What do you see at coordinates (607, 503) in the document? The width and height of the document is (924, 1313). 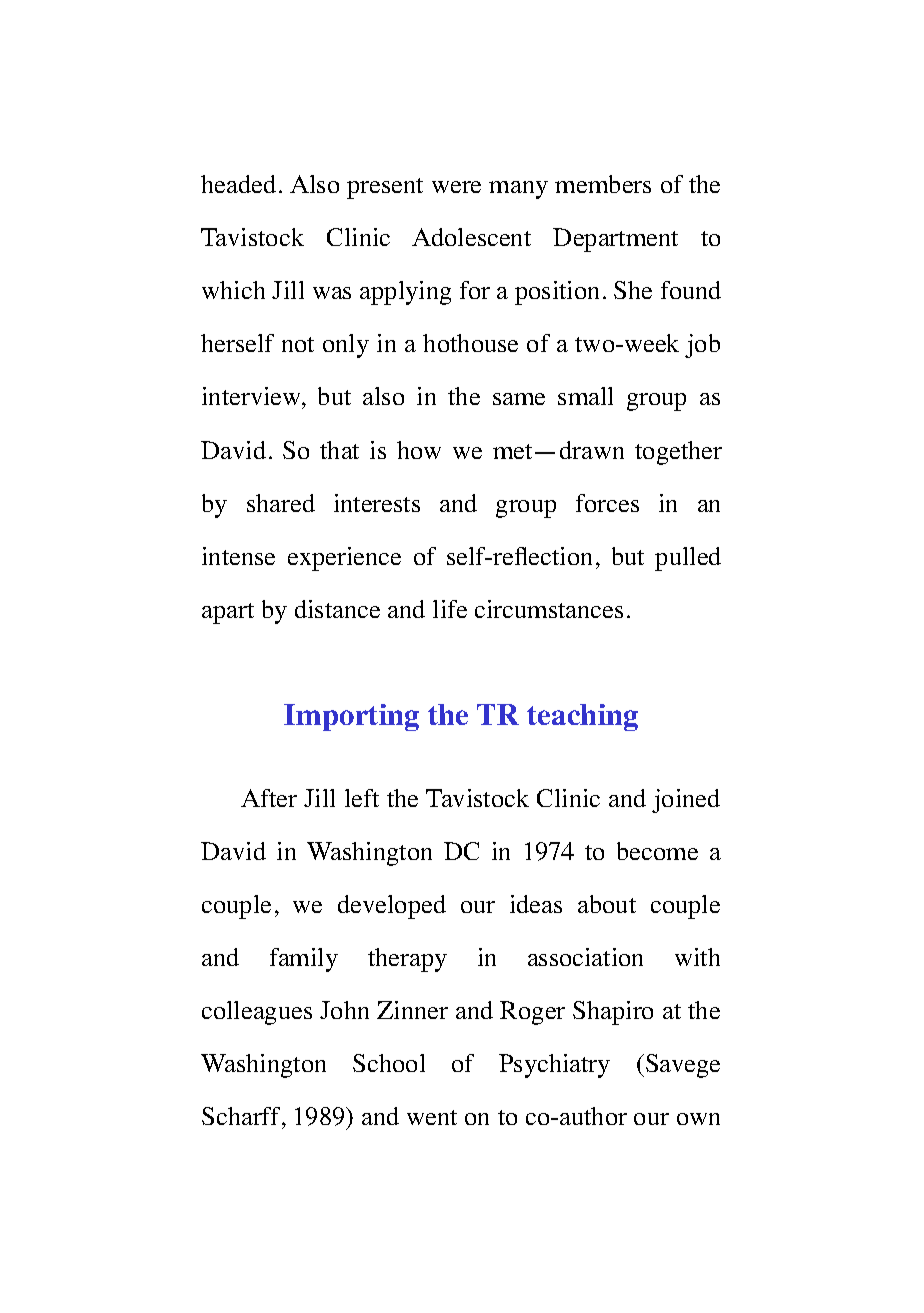 I see `forces` at bounding box center [607, 503].
